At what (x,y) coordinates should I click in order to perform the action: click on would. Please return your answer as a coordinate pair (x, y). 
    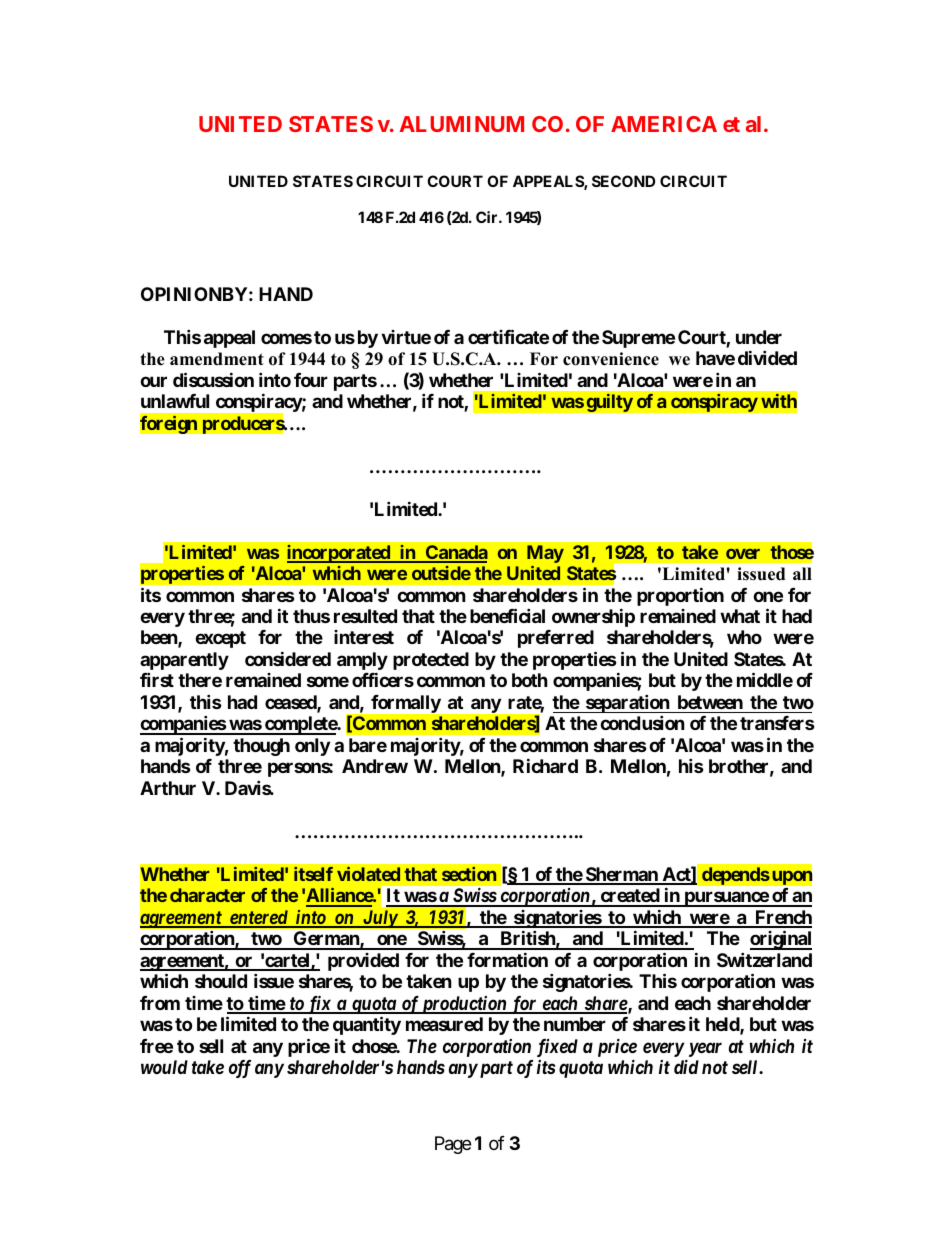
    Looking at the image, I should click on (164, 1067).
